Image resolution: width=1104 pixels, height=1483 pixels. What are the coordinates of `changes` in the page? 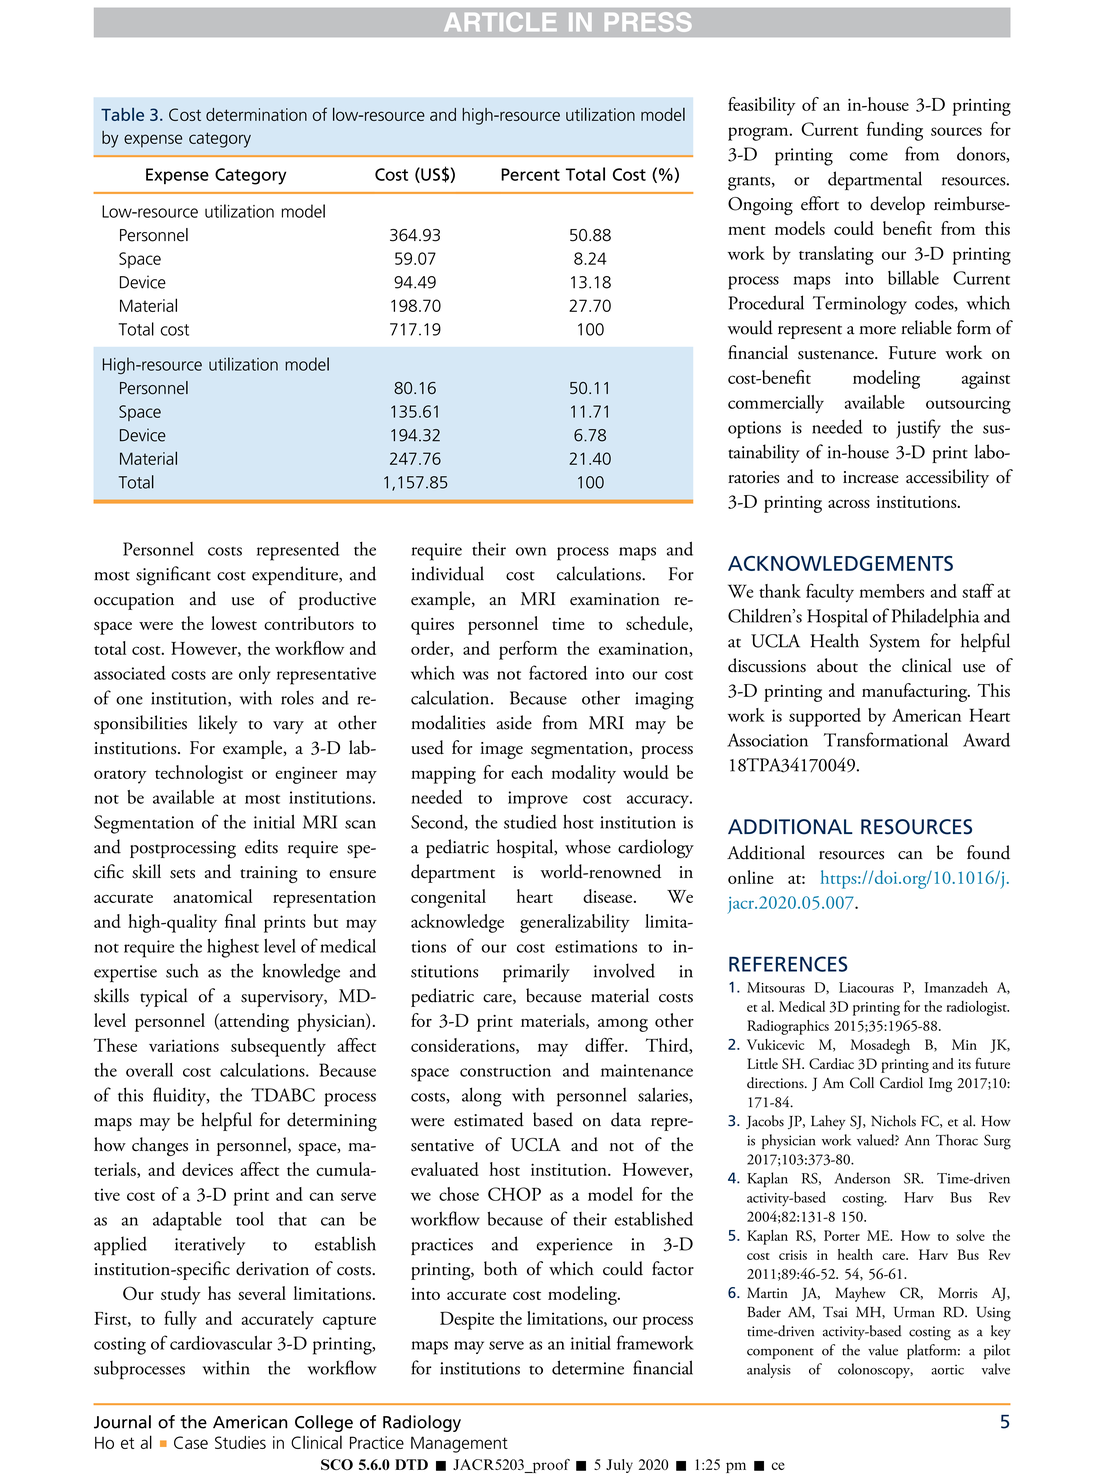 It's located at (160, 1146).
